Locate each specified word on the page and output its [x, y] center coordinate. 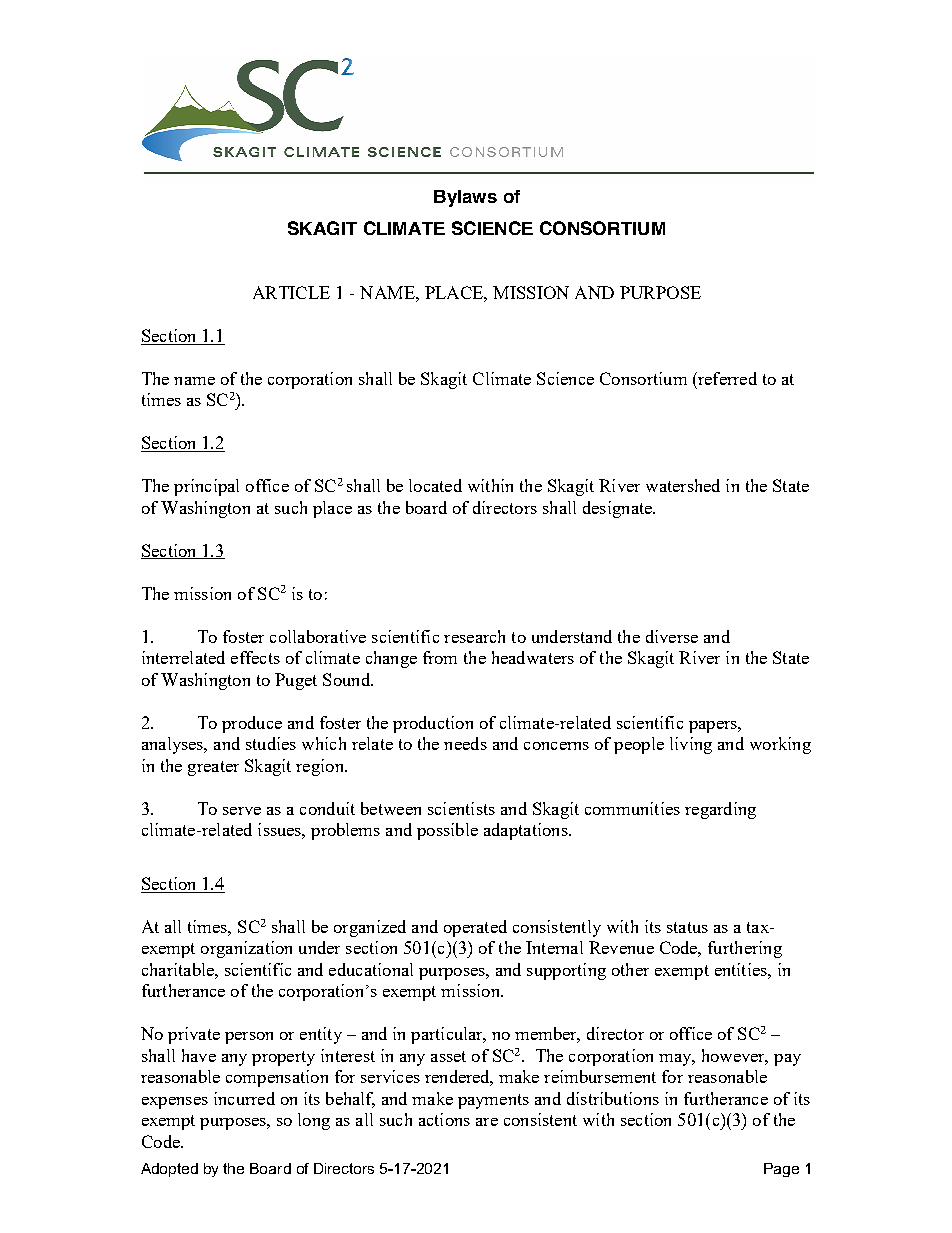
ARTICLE [291, 292]
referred [726, 378]
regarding [720, 810]
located [435, 485]
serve [242, 811]
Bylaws [465, 198]
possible [447, 831]
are [487, 1122]
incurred [244, 1098]
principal [206, 487]
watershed [683, 485]
